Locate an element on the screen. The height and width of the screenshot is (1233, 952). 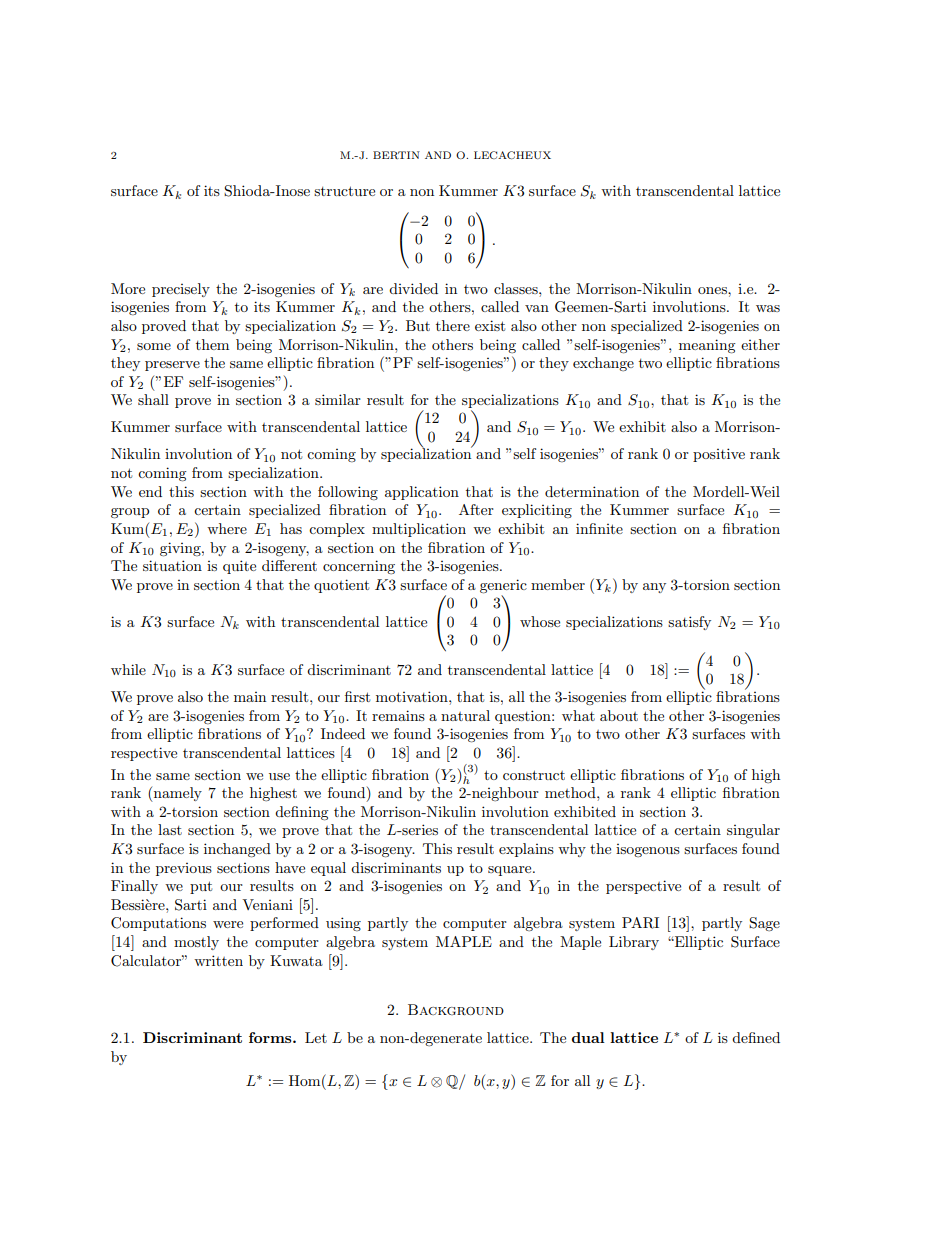
quite is located at coordinates (239, 567).
